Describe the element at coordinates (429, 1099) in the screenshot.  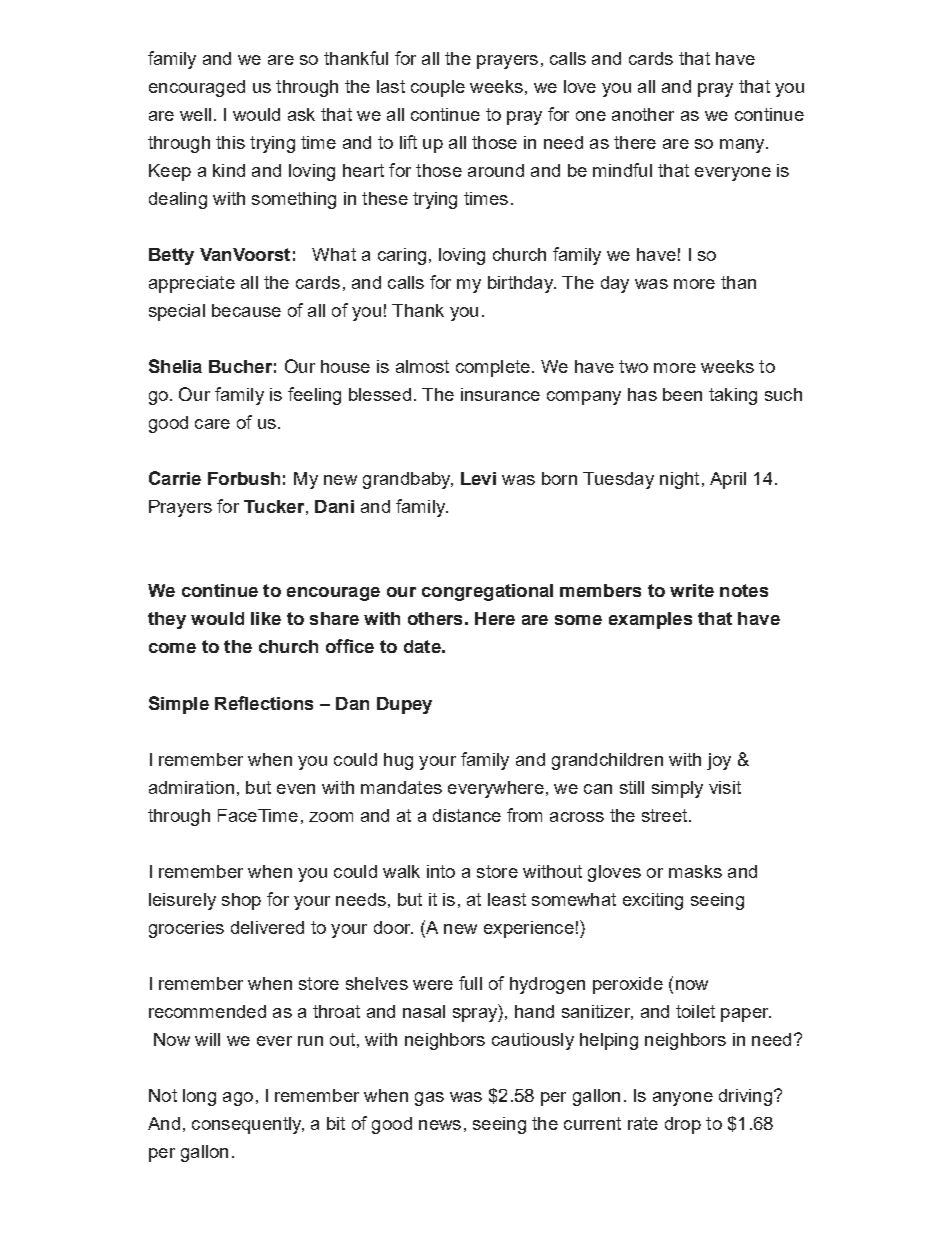
I see `gas` at that location.
